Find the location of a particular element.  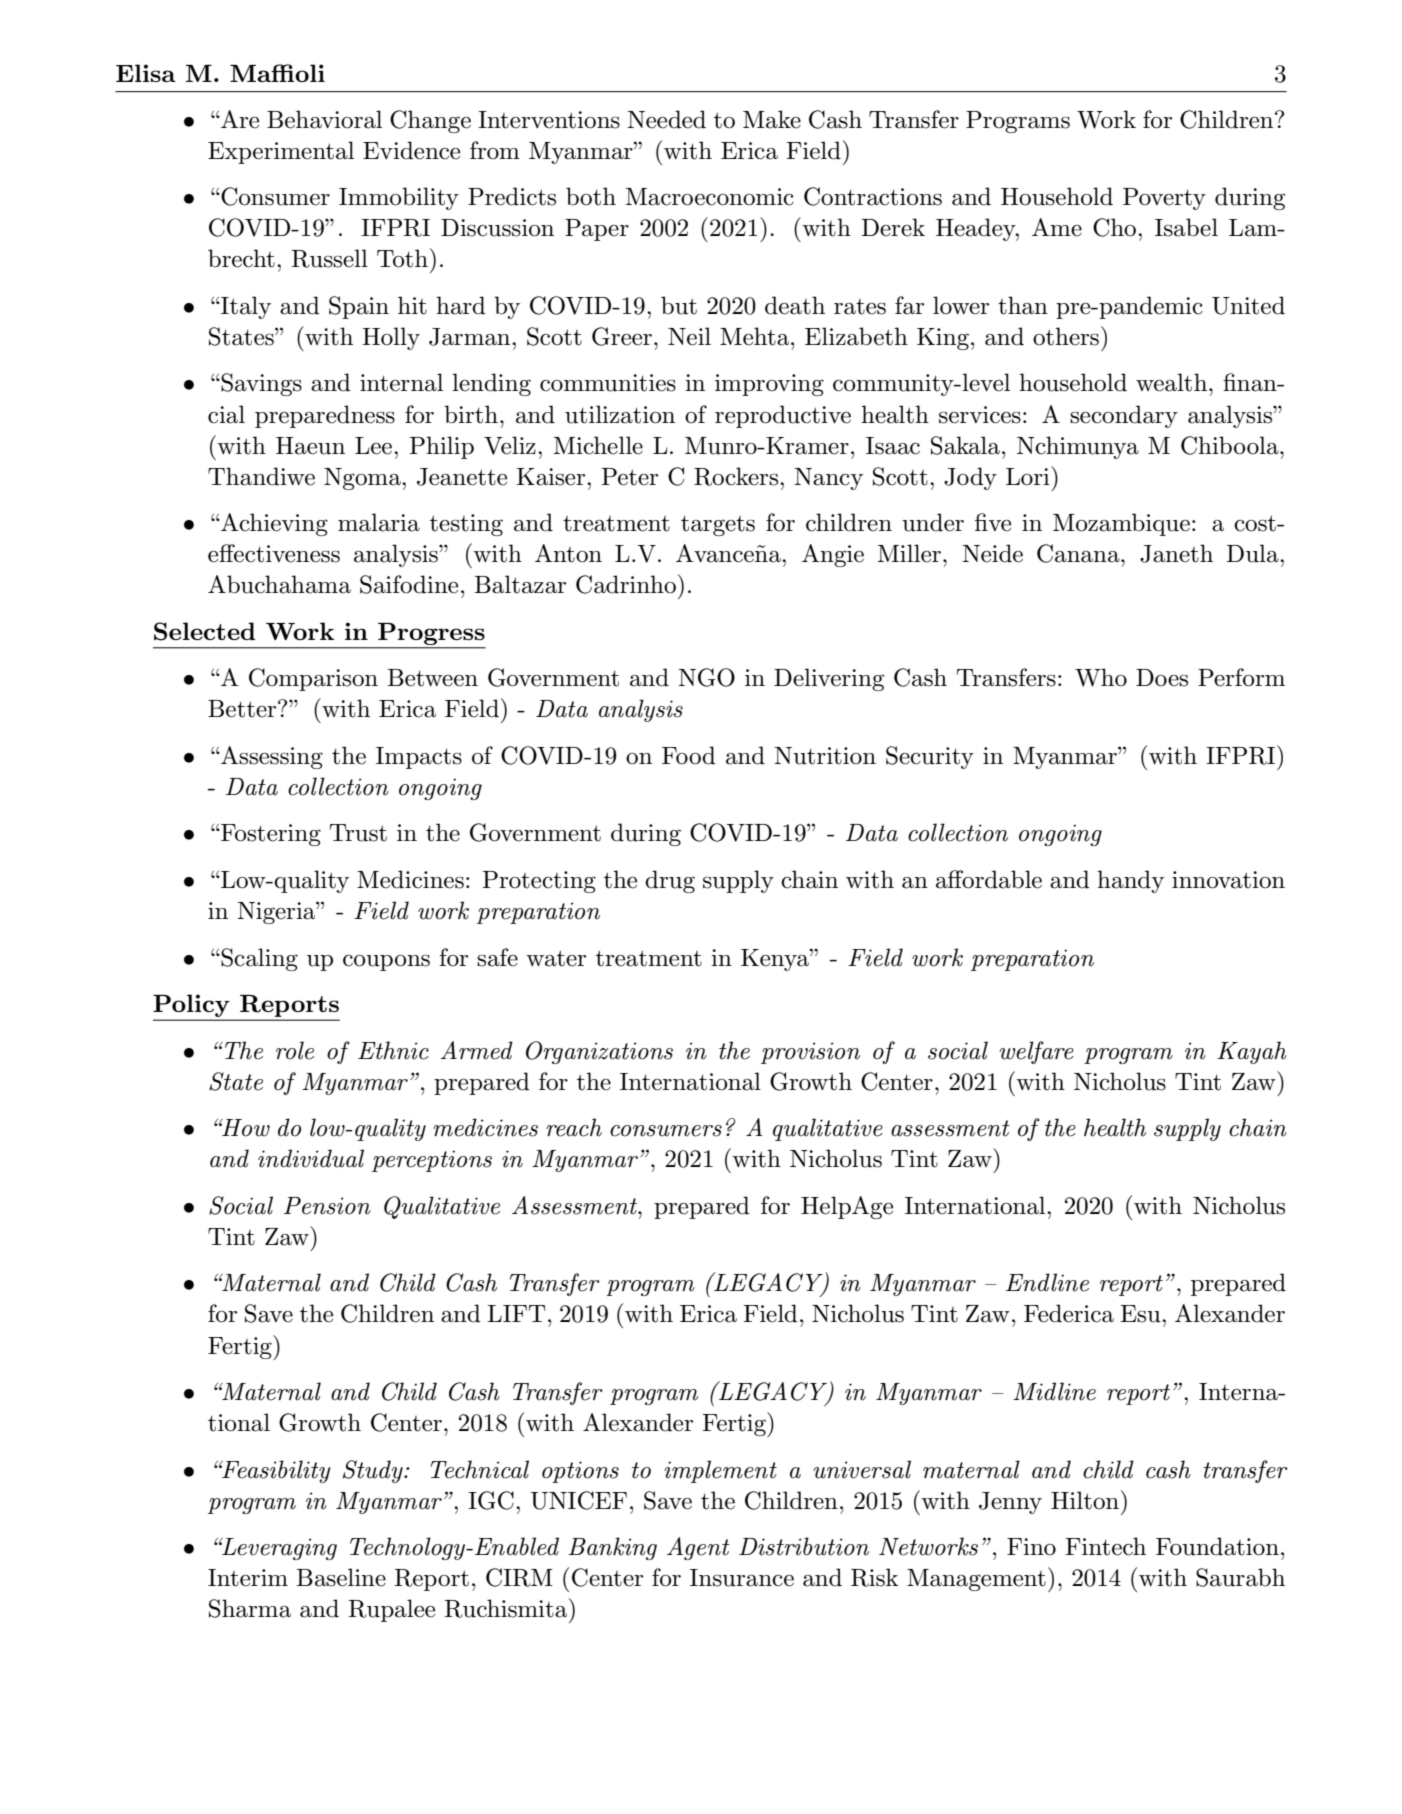

handy is located at coordinates (1130, 881).
